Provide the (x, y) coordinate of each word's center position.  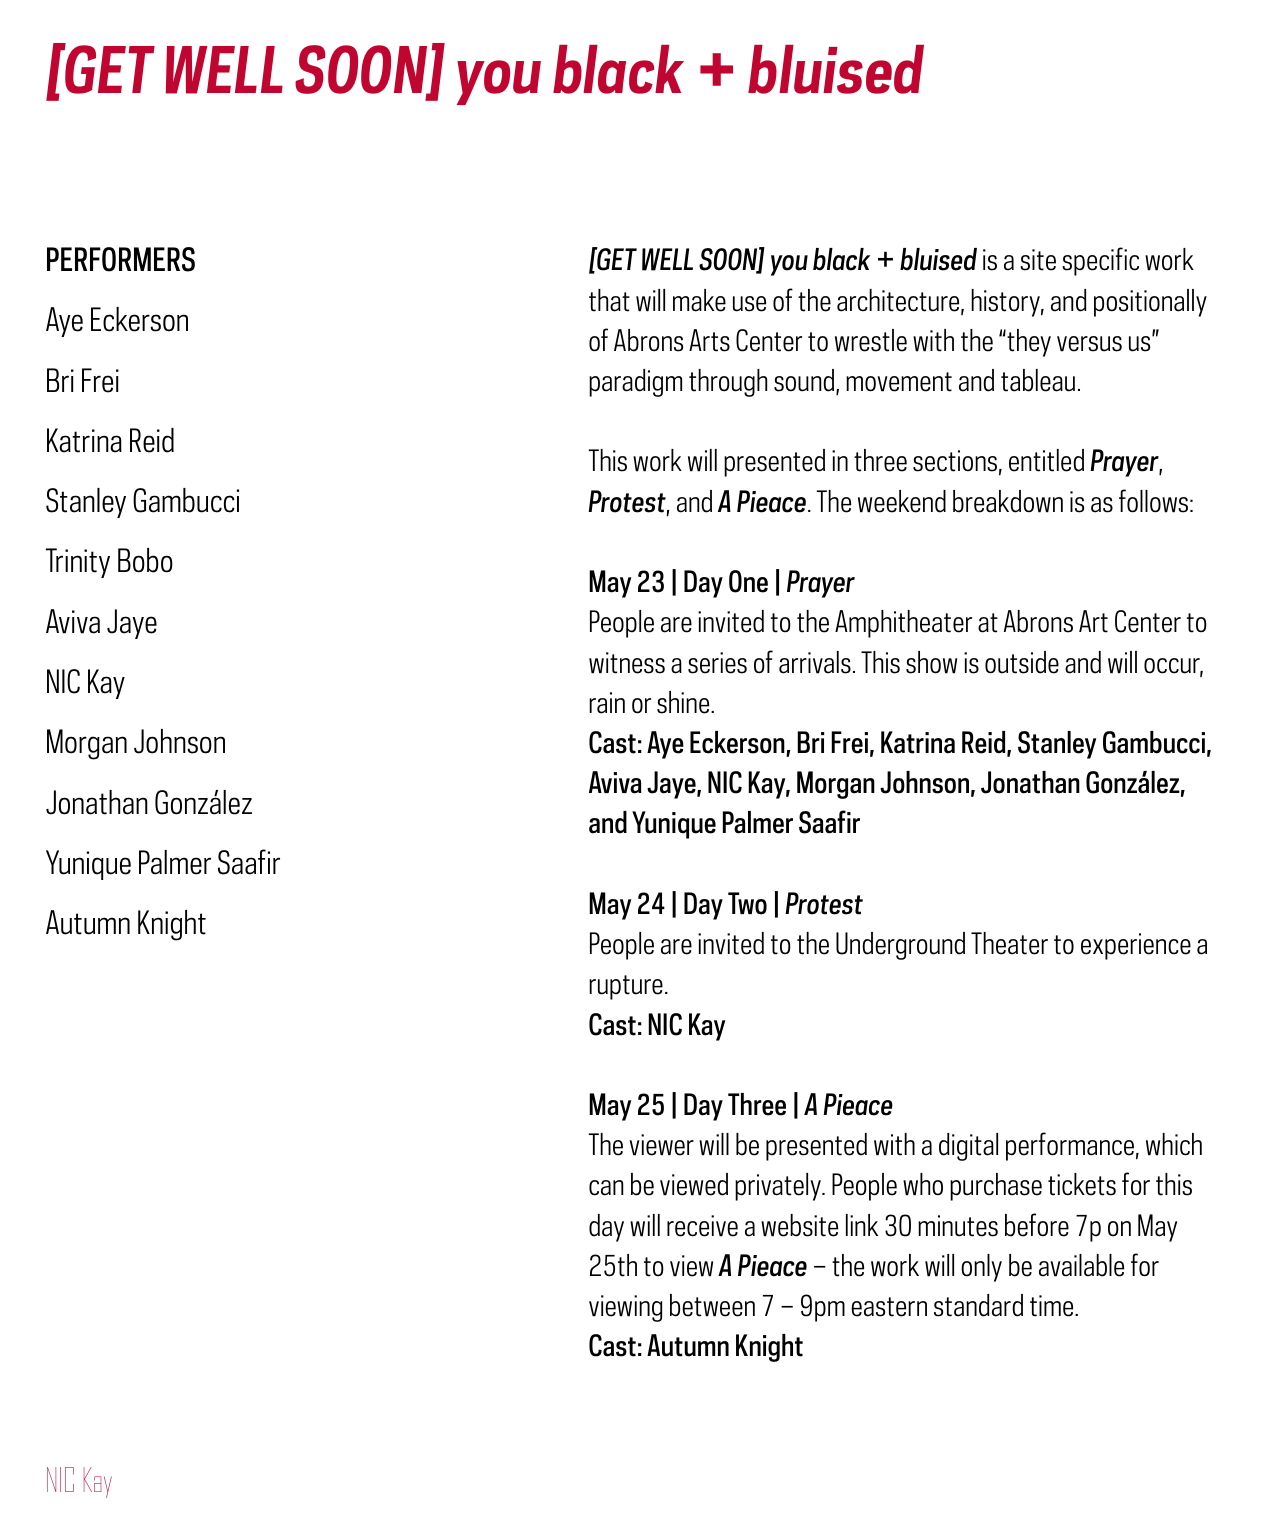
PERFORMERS (121, 259)
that (609, 300)
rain (607, 703)
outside (1022, 662)
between (712, 1305)
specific (1100, 261)
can (606, 1188)
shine (684, 702)
